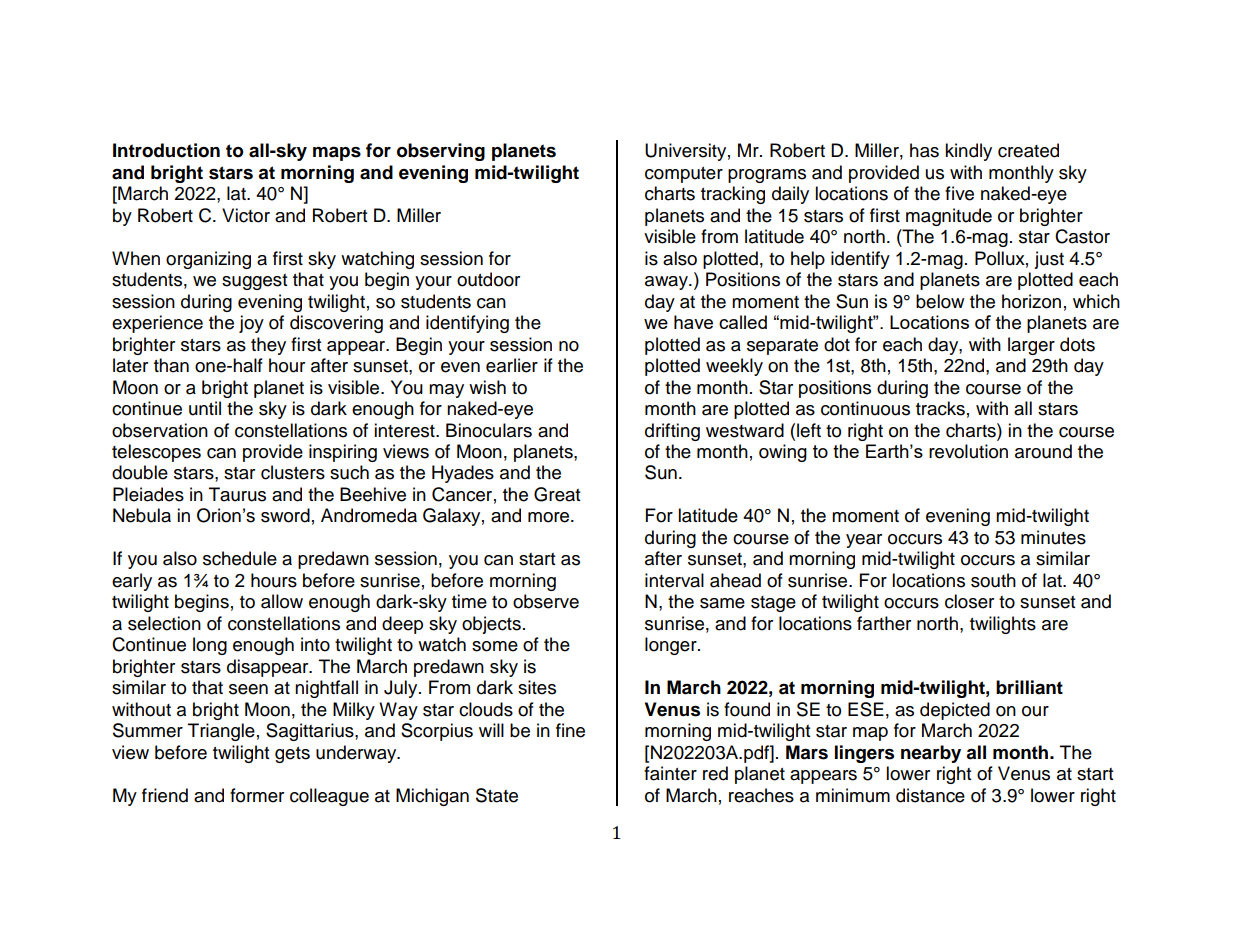 This screenshot has width=1233, height=952. I want to click on fainter, so click(670, 773).
